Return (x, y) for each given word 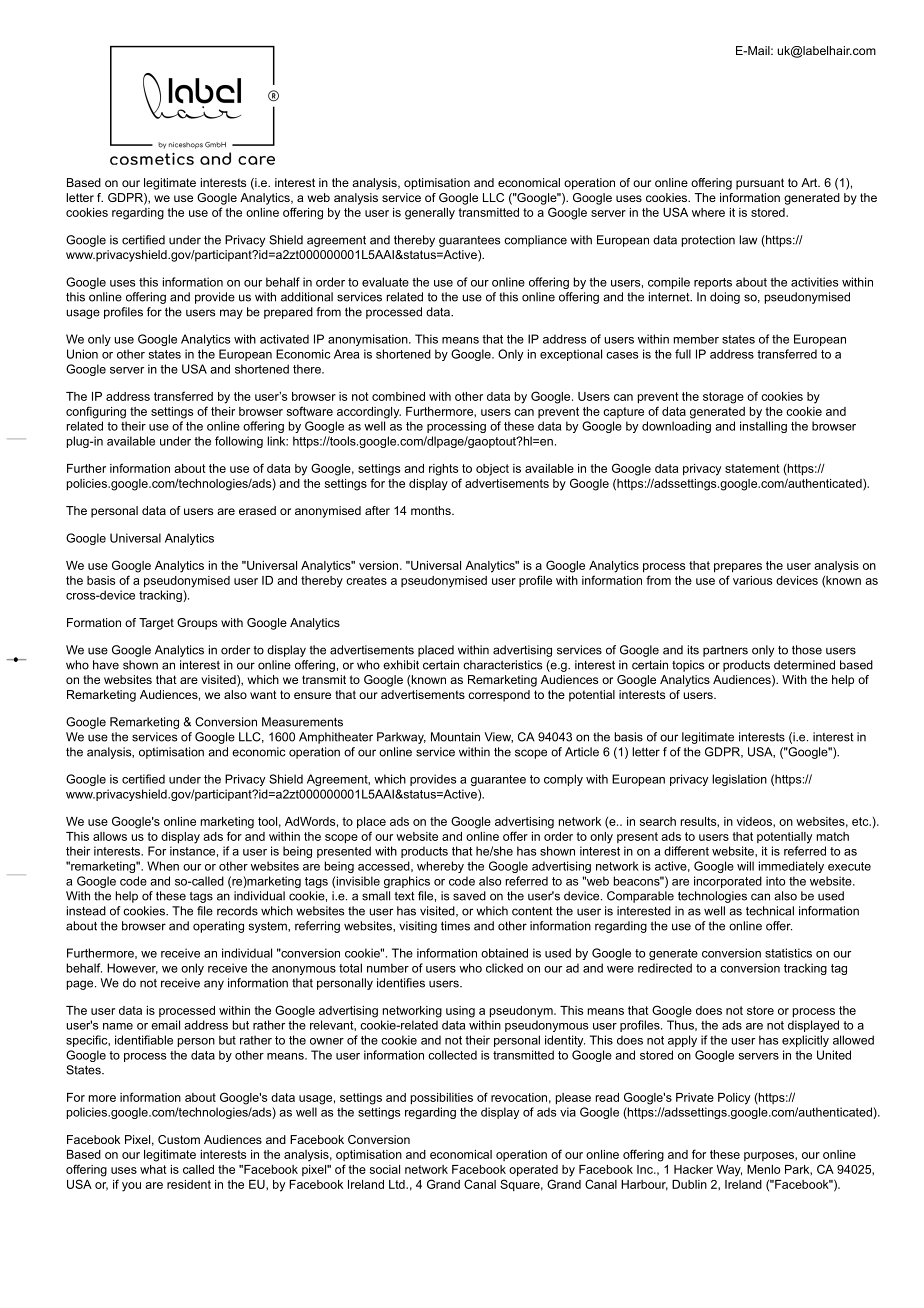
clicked (504, 968)
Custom (179, 1139)
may (231, 314)
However (132, 968)
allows (110, 836)
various (752, 580)
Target (156, 624)
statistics (788, 953)
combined (398, 396)
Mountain (455, 737)
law (748, 240)
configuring (96, 412)
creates (366, 580)
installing (763, 427)
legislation (739, 780)
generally (430, 214)
